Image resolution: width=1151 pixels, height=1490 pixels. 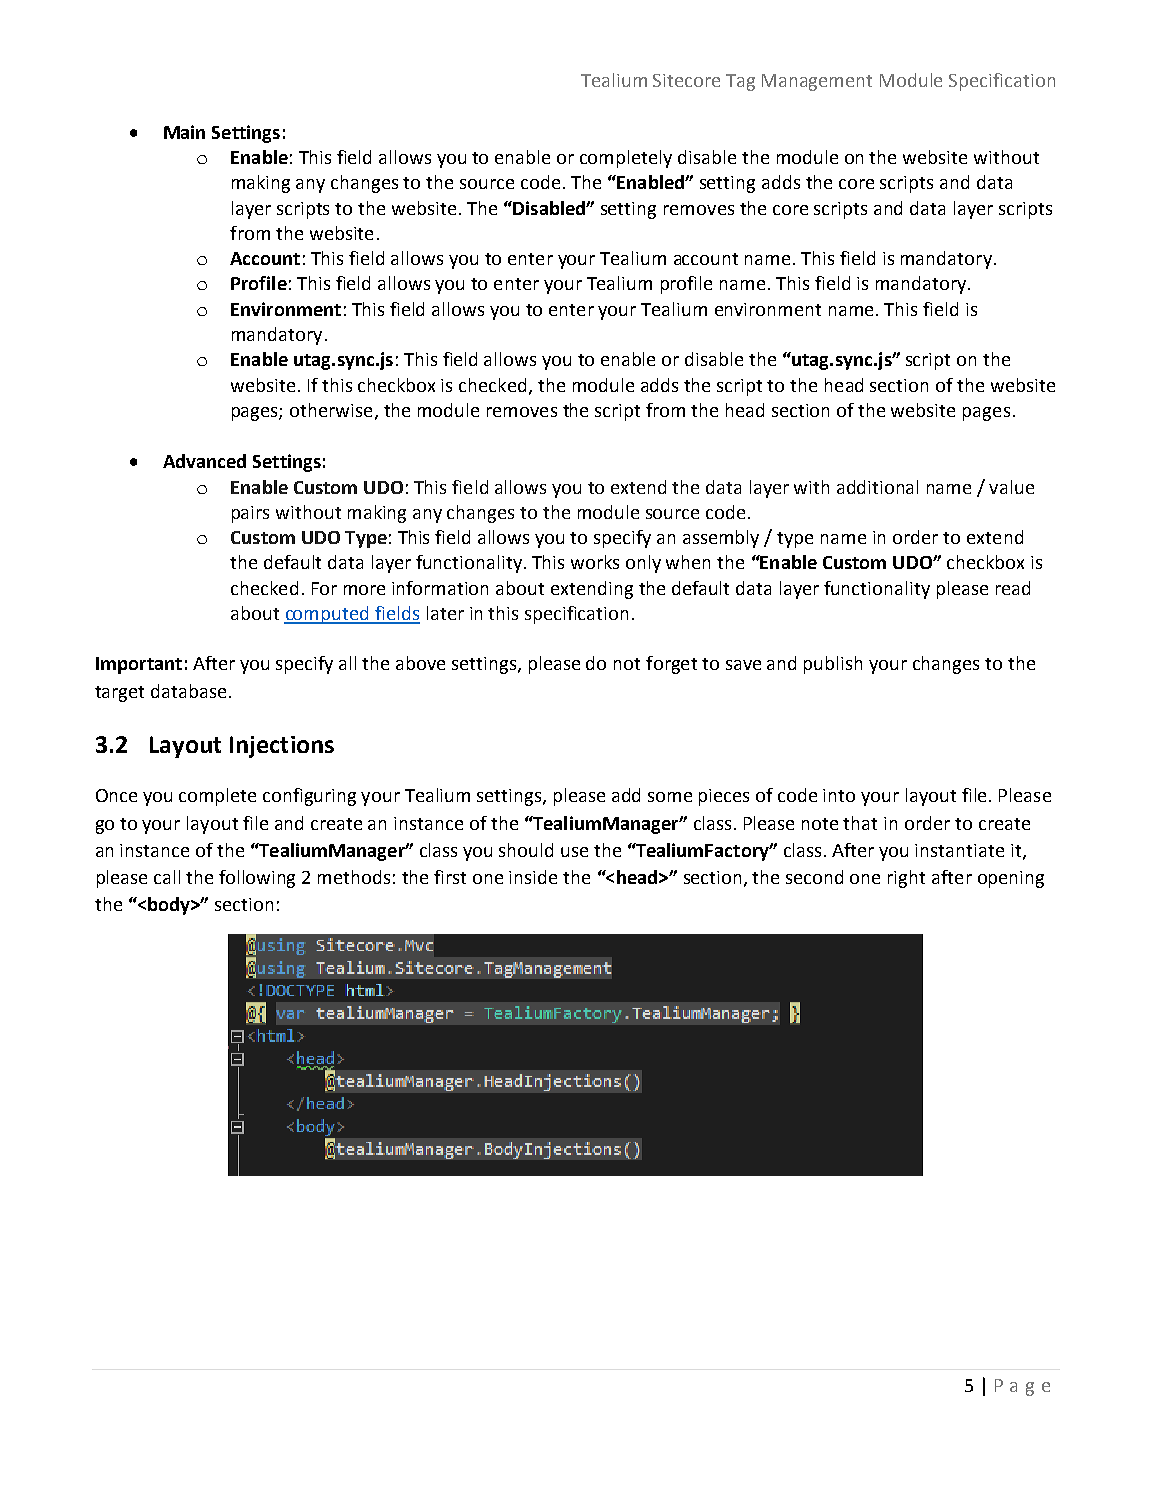 I want to click on Management, so click(x=817, y=82).
